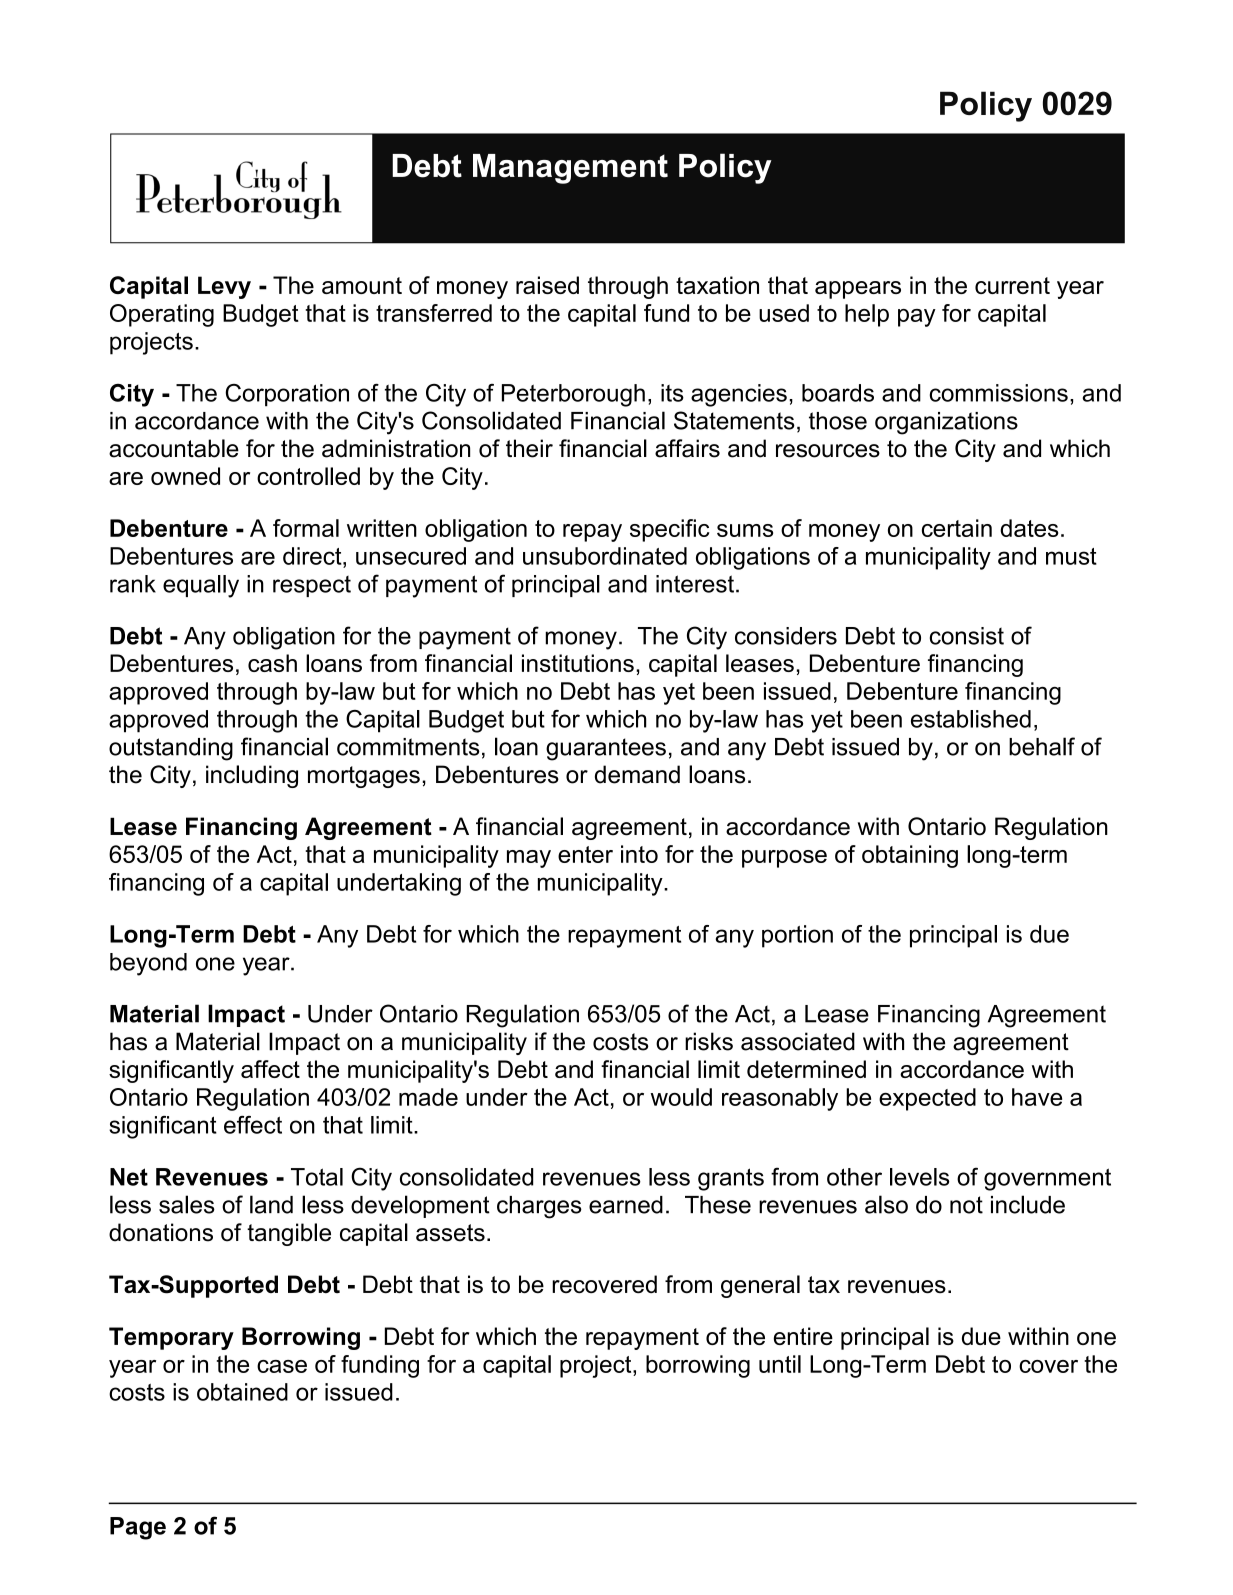 Image resolution: width=1233 pixels, height=1595 pixels. What do you see at coordinates (252, 776) in the screenshot?
I see `including` at bounding box center [252, 776].
